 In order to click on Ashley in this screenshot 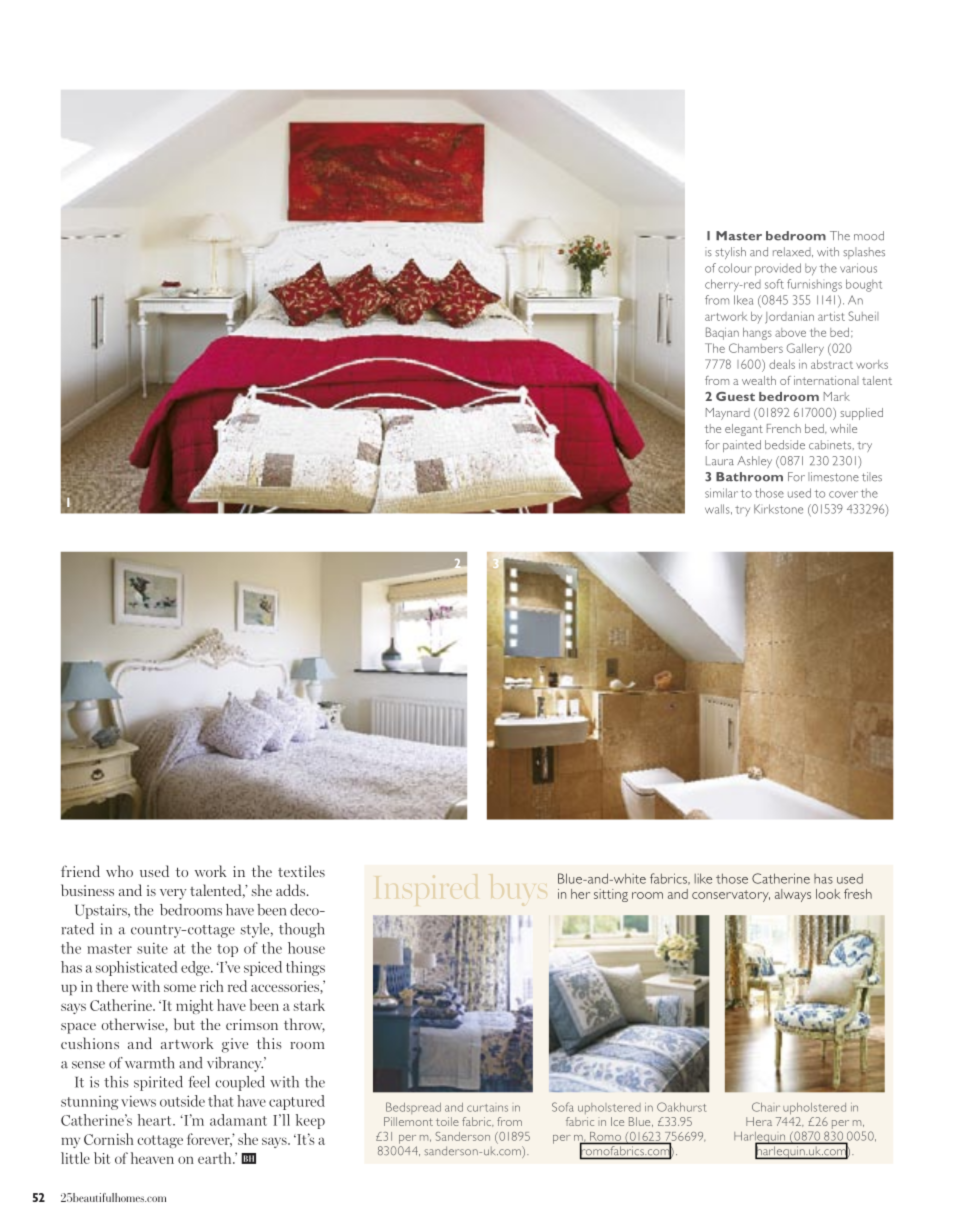, I will do `click(754, 462)`.
